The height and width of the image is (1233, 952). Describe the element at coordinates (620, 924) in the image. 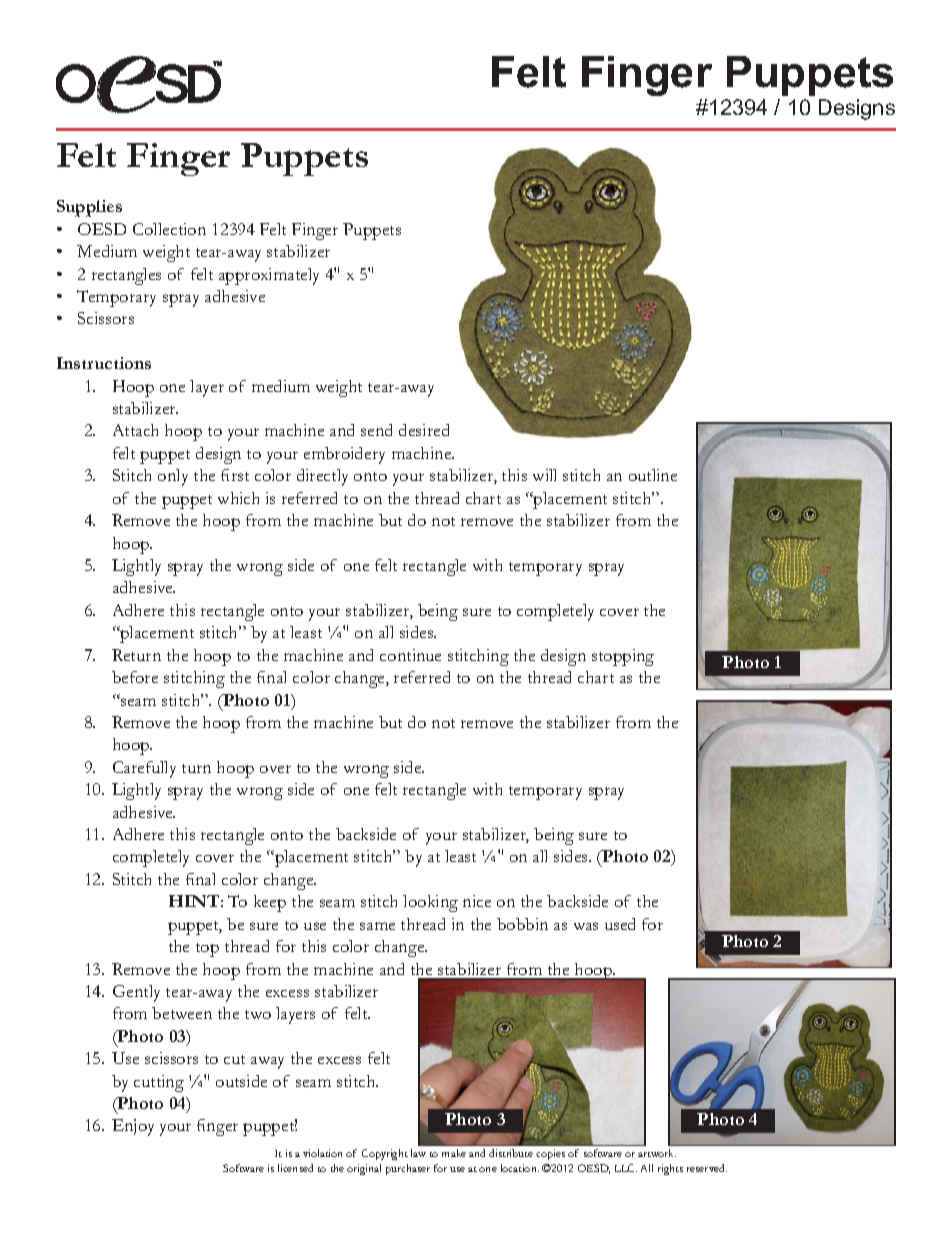

I see `used` at that location.
